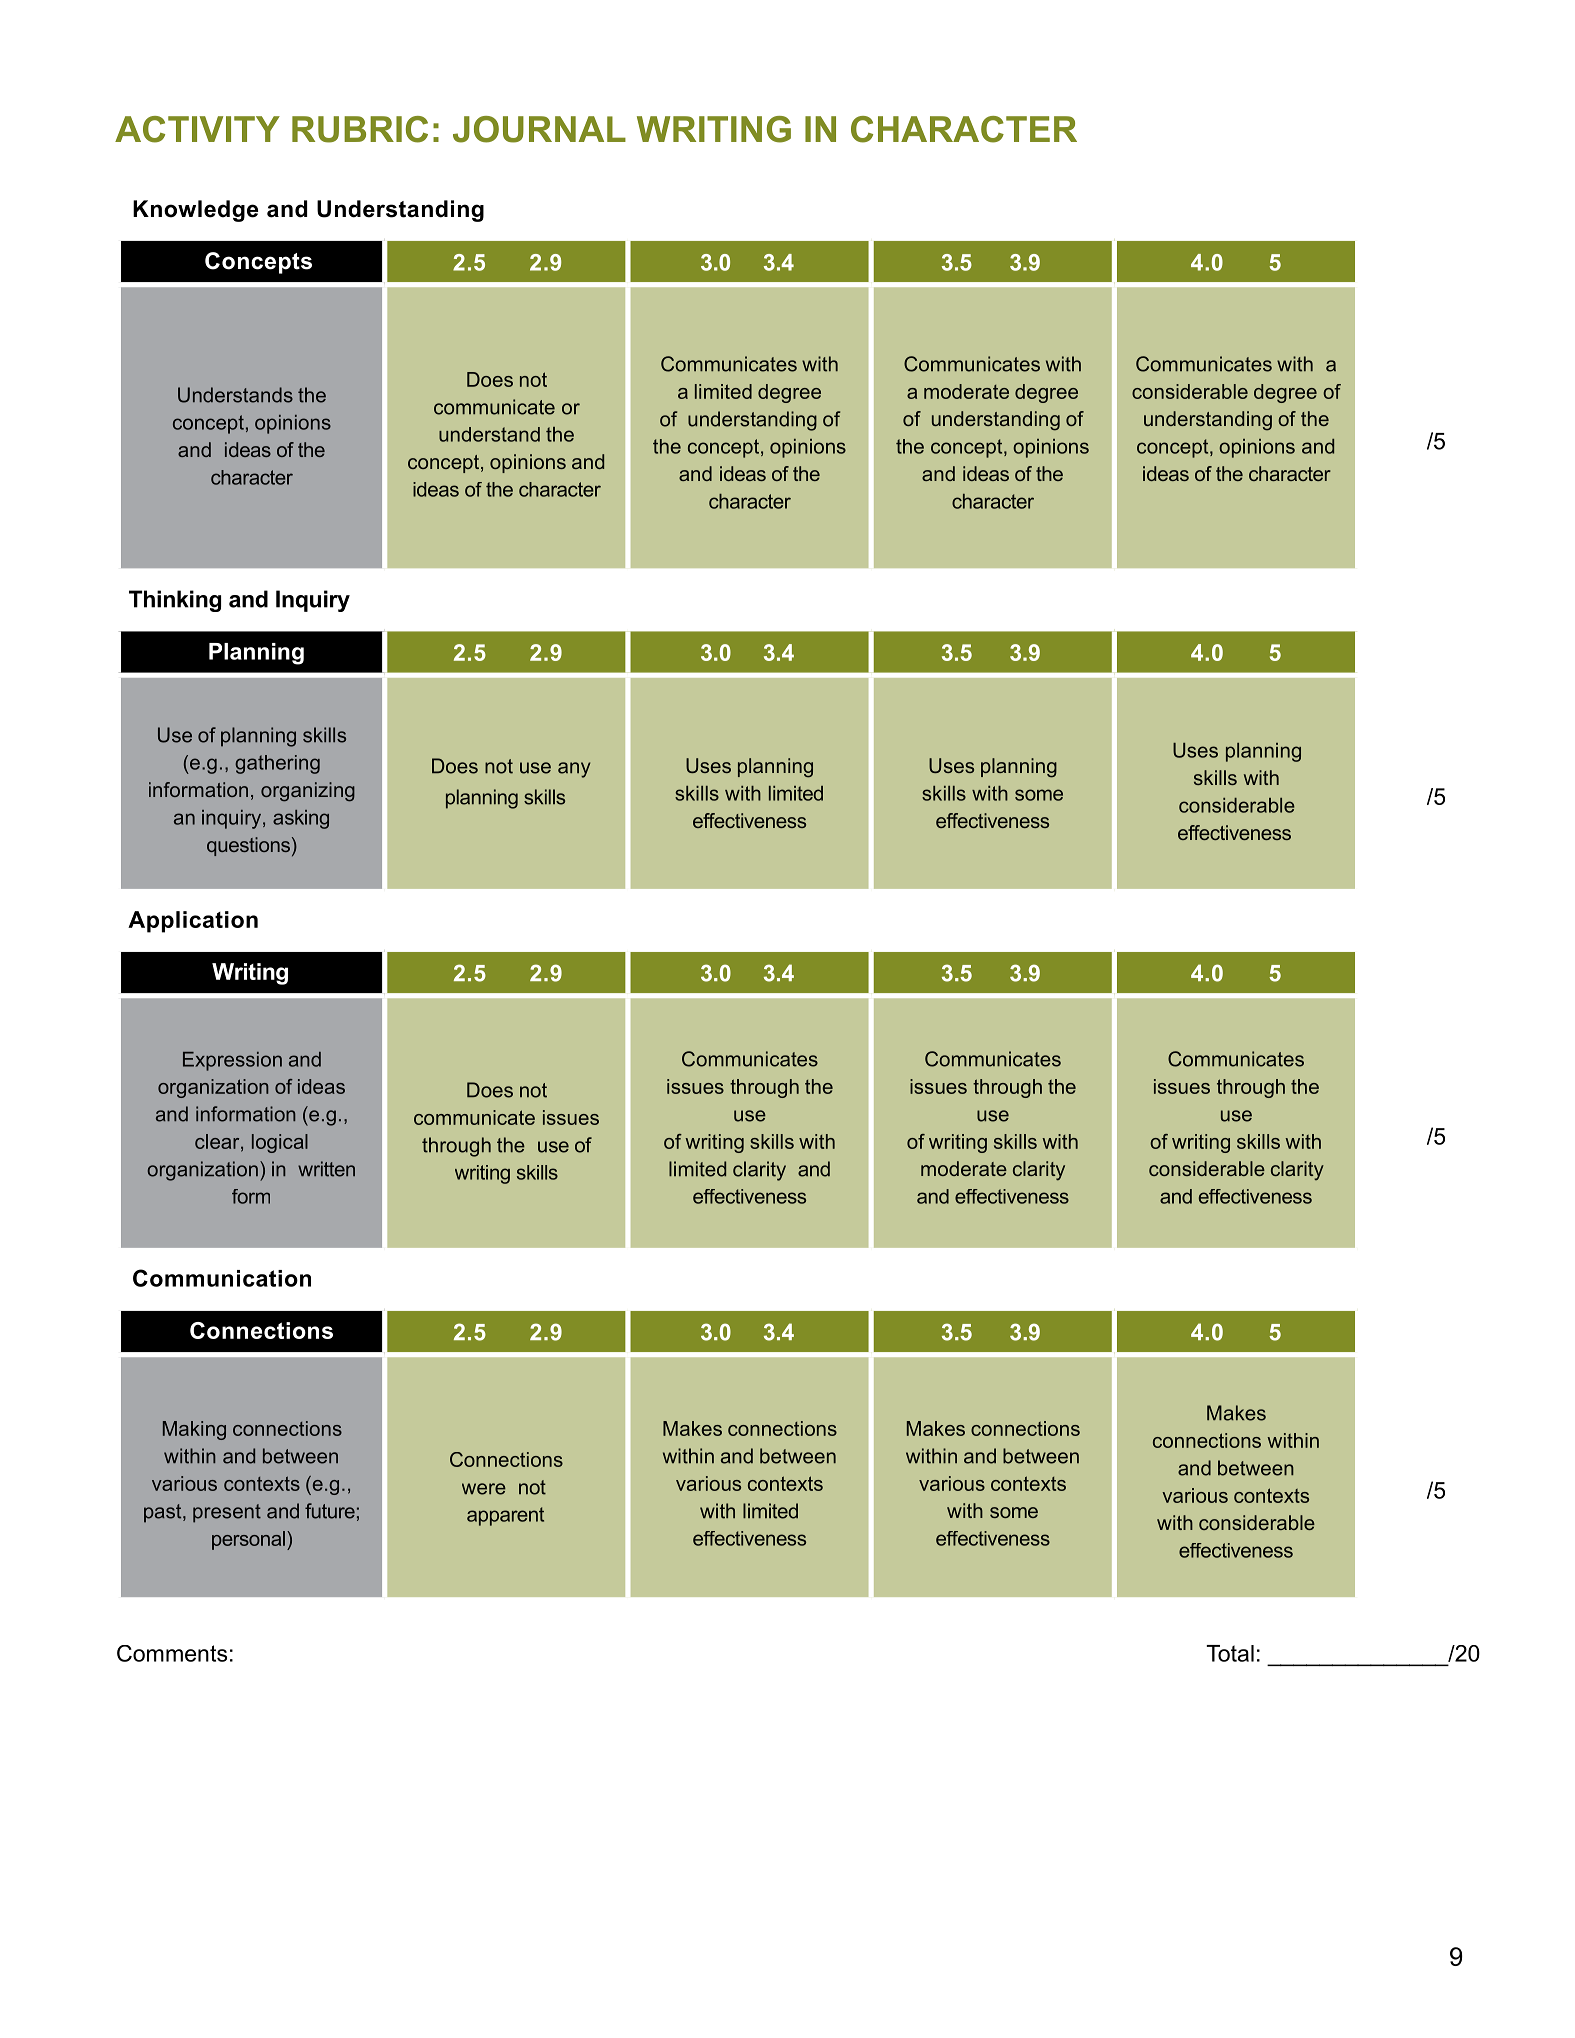  I want to click on RUBRIC, so click(360, 129).
